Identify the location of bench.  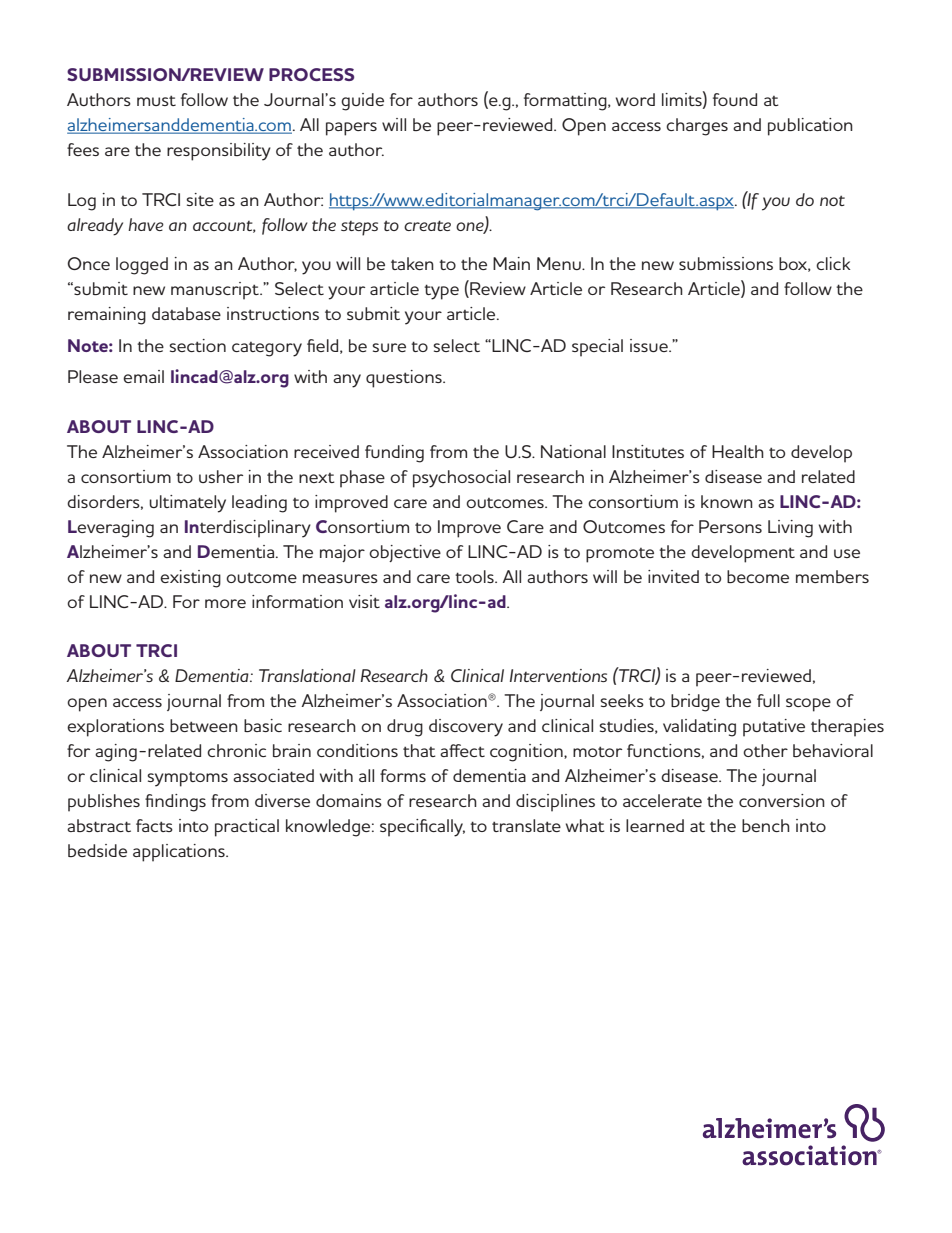
(766, 825).
